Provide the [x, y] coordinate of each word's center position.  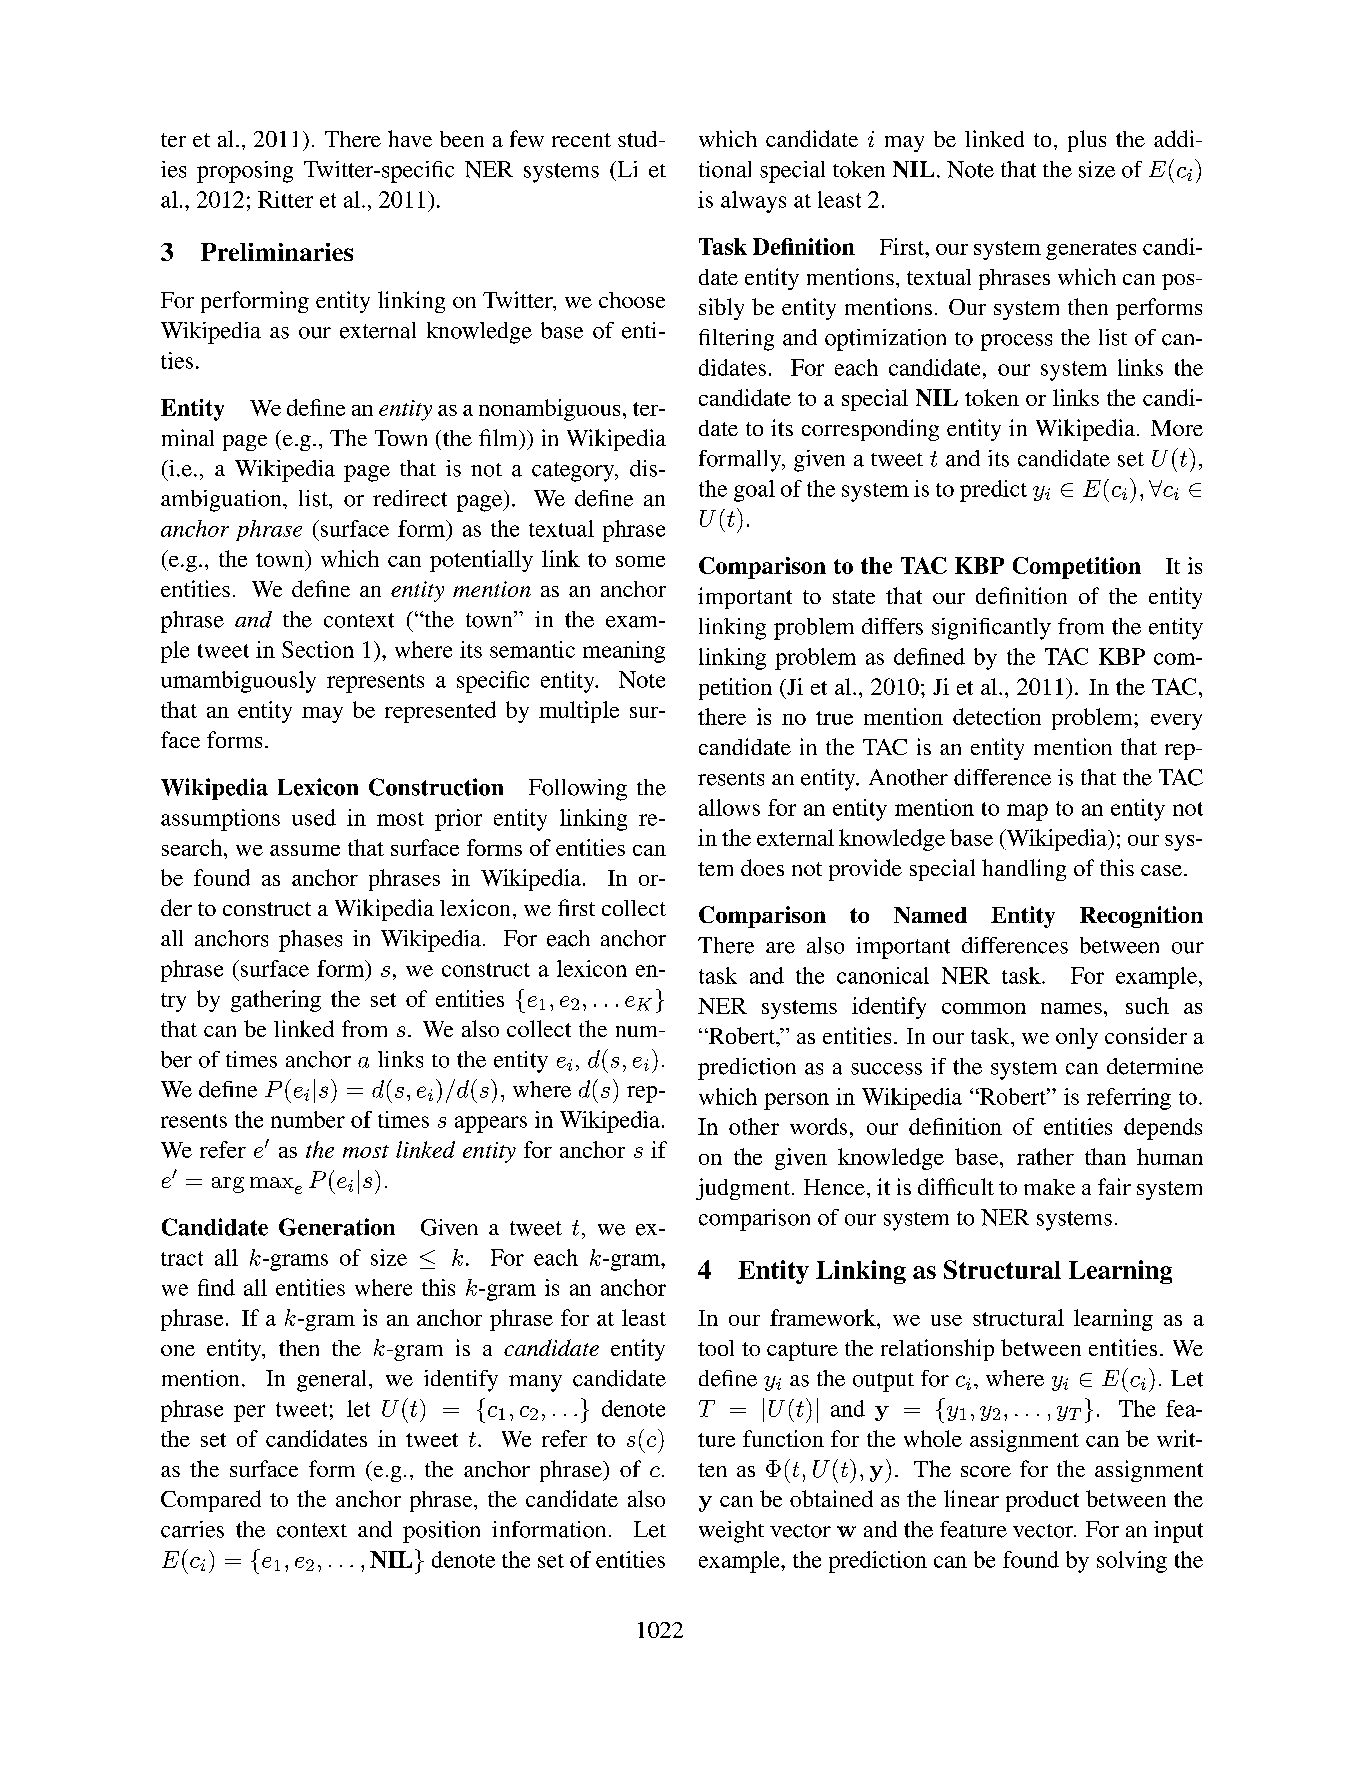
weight [731, 1532]
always [753, 202]
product [1042, 1501]
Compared [211, 1501]
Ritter [285, 199]
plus [1087, 141]
